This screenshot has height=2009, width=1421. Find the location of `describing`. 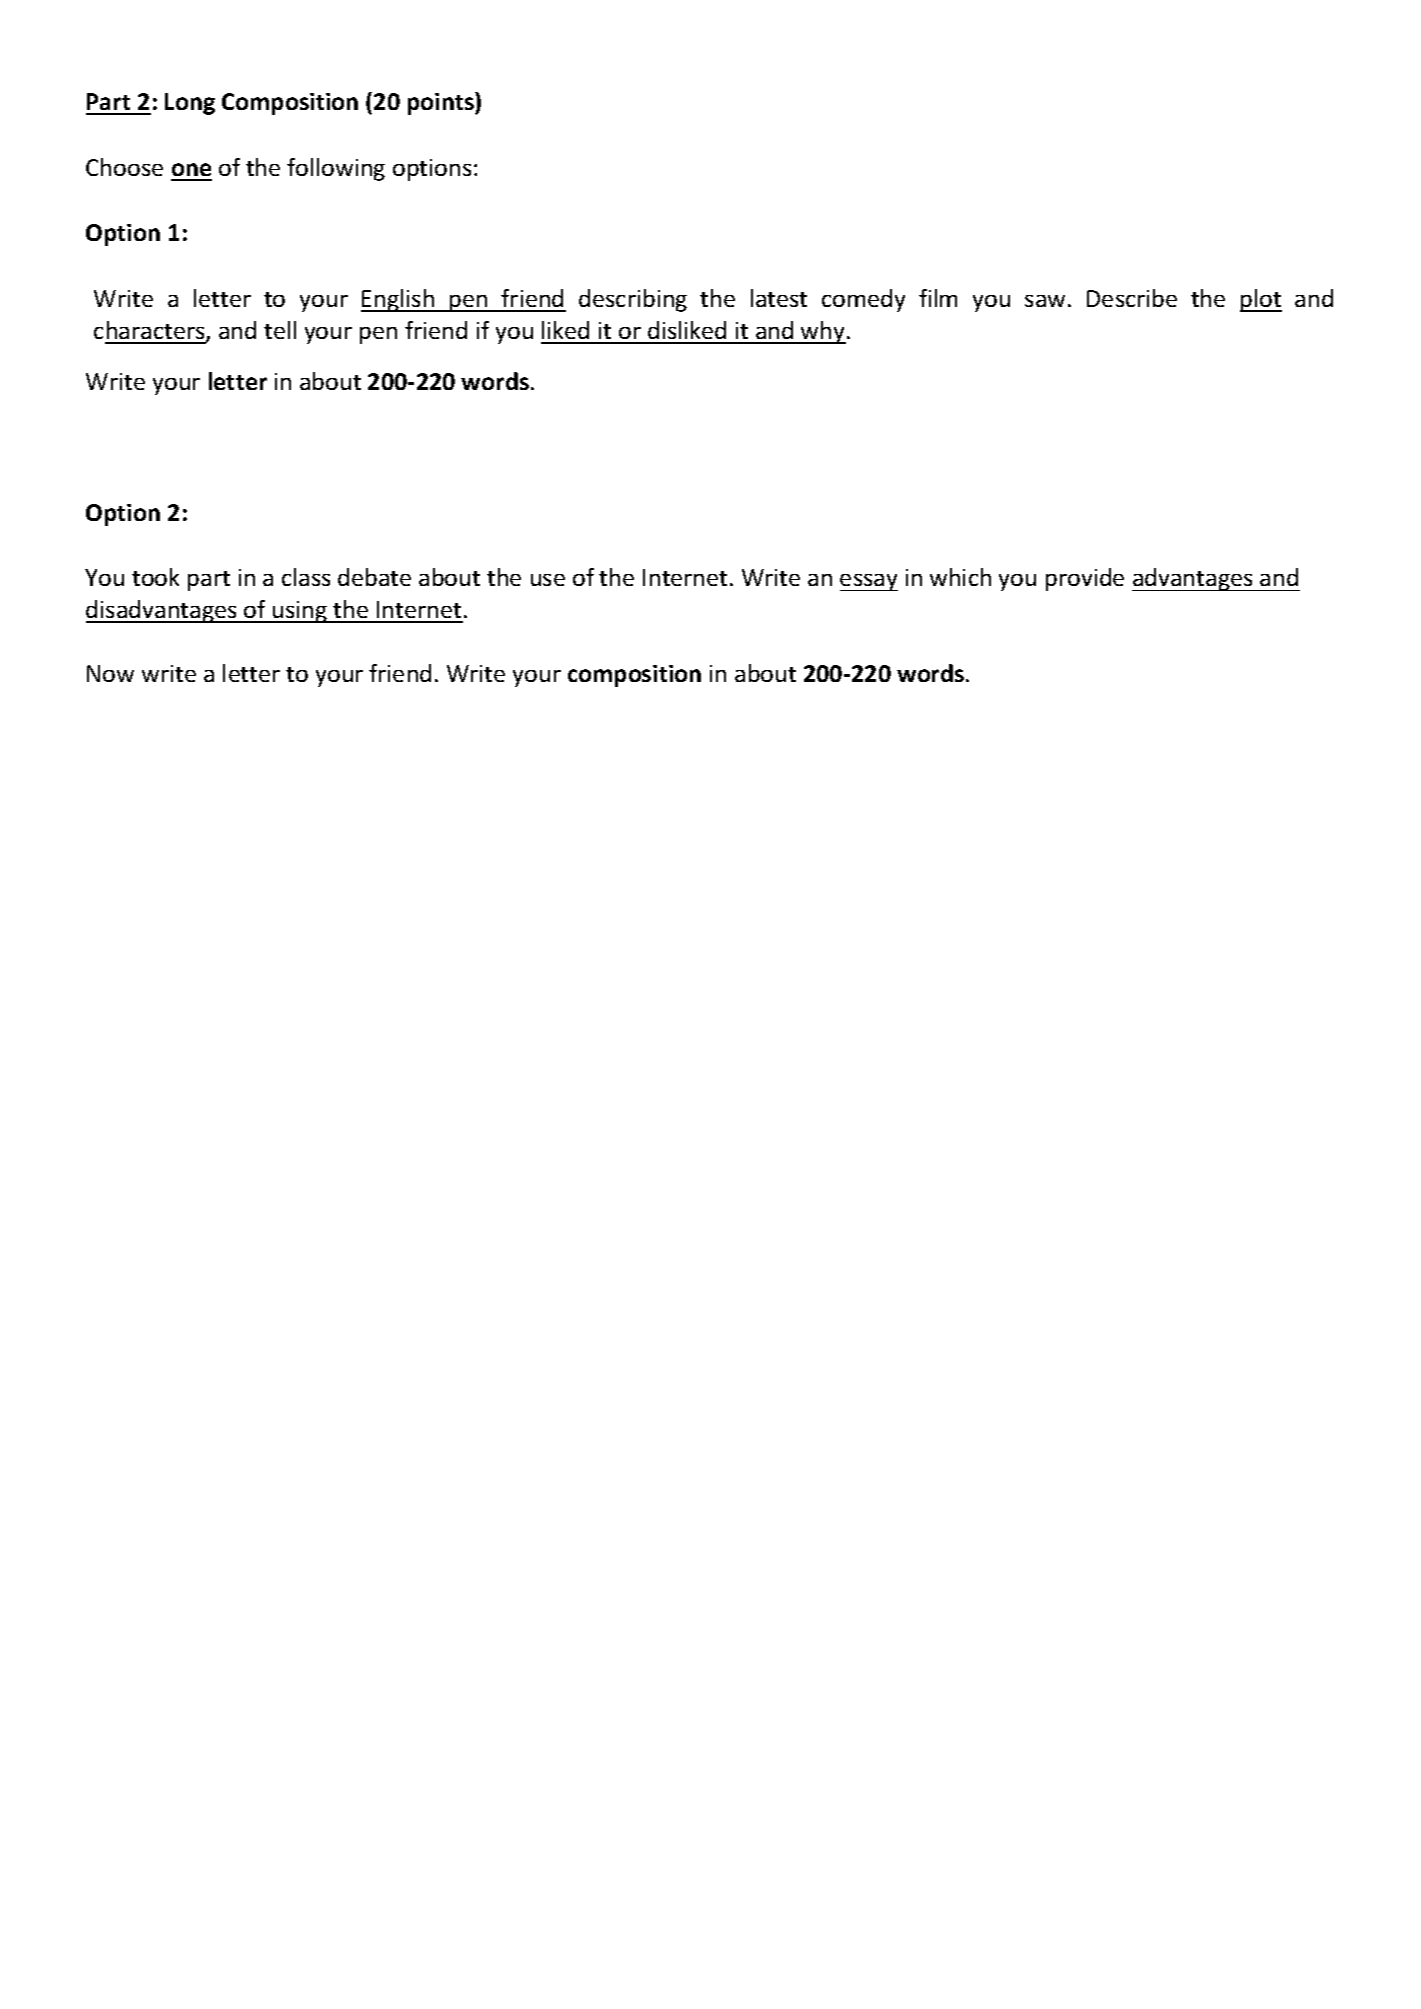

describing is located at coordinates (633, 300).
